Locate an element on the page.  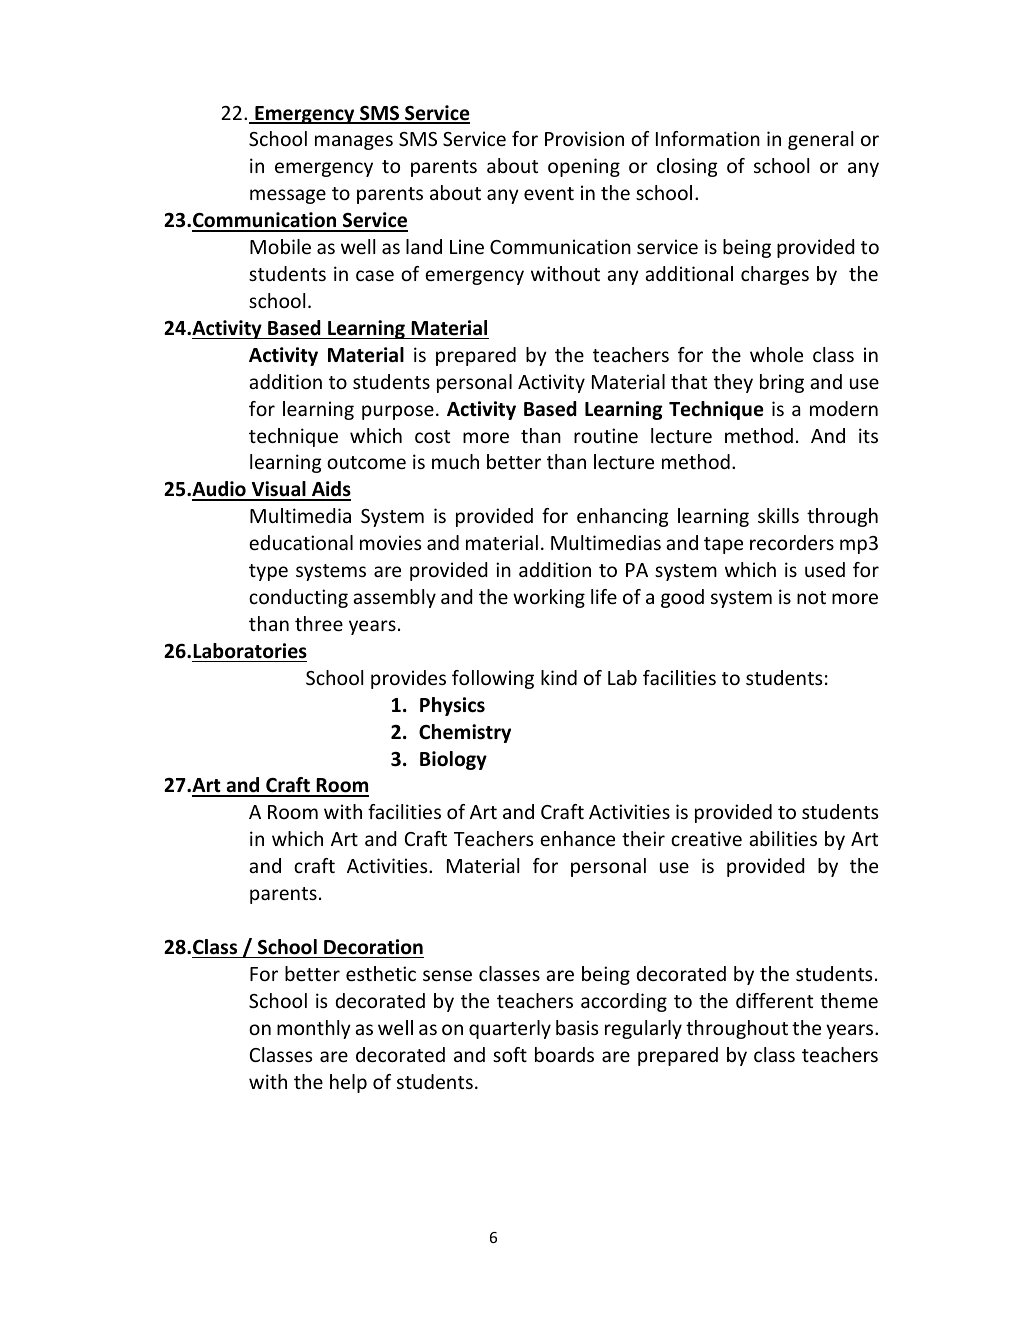
general is located at coordinates (820, 140).
